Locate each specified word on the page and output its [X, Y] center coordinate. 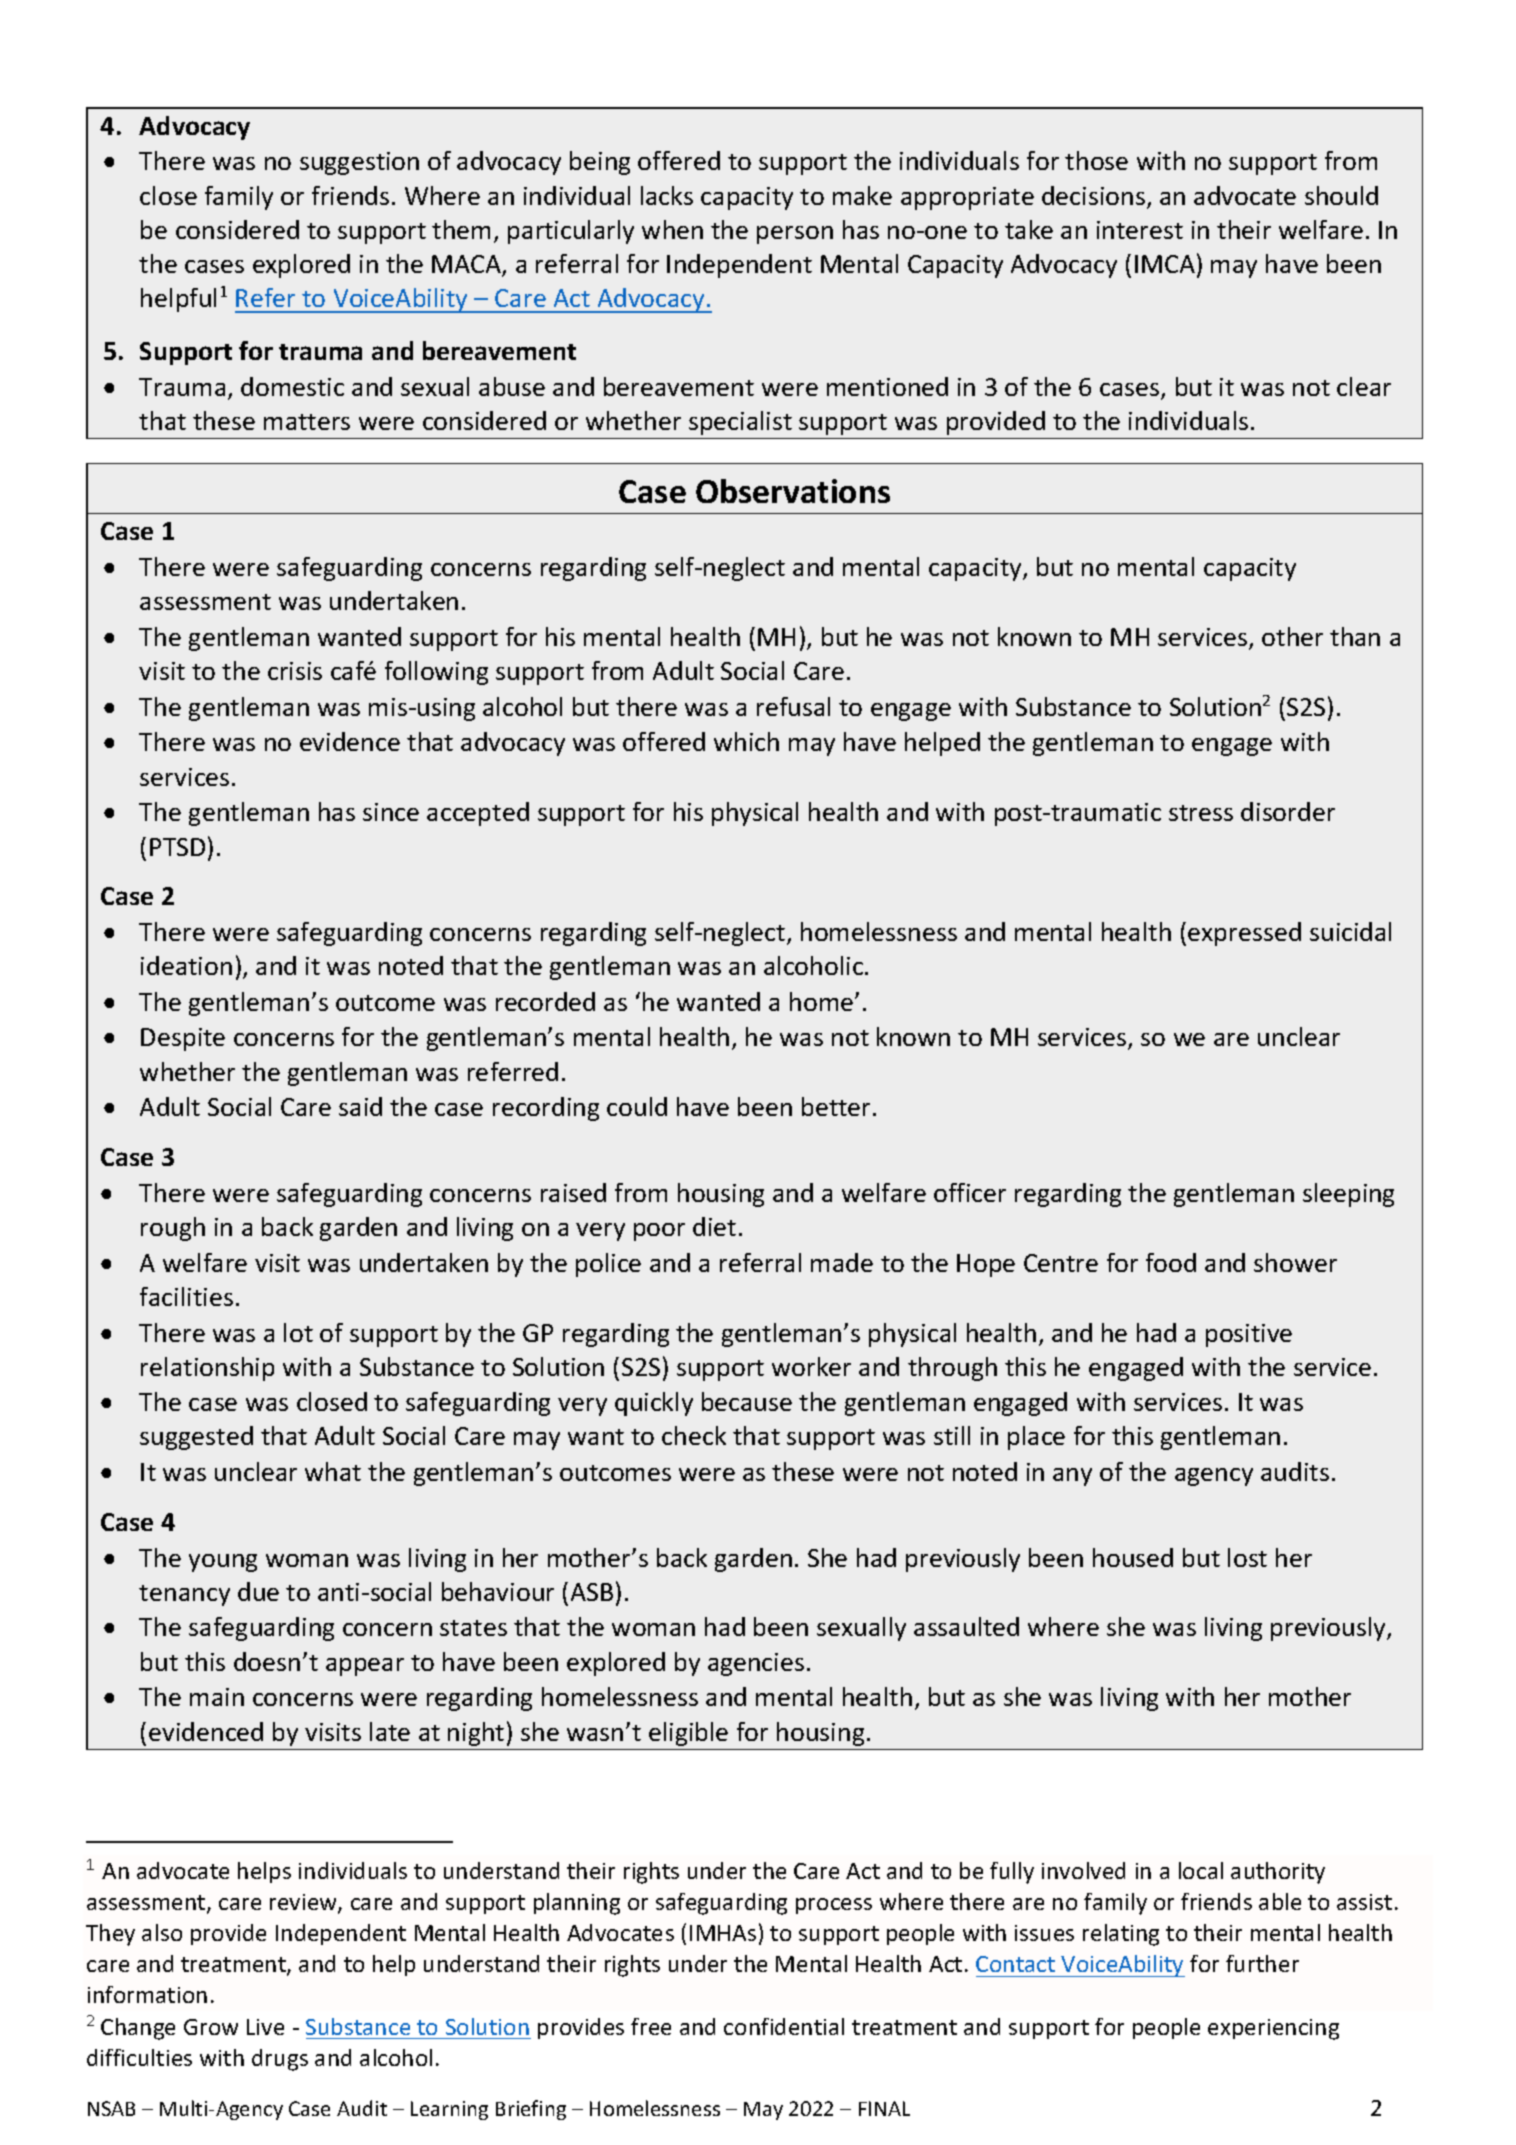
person [795, 235]
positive [1249, 1335]
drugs [280, 2060]
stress [1201, 813]
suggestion [359, 163]
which [746, 741]
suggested [196, 1438]
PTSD [177, 847]
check [694, 1435]
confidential [784, 2026]
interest [1140, 230]
